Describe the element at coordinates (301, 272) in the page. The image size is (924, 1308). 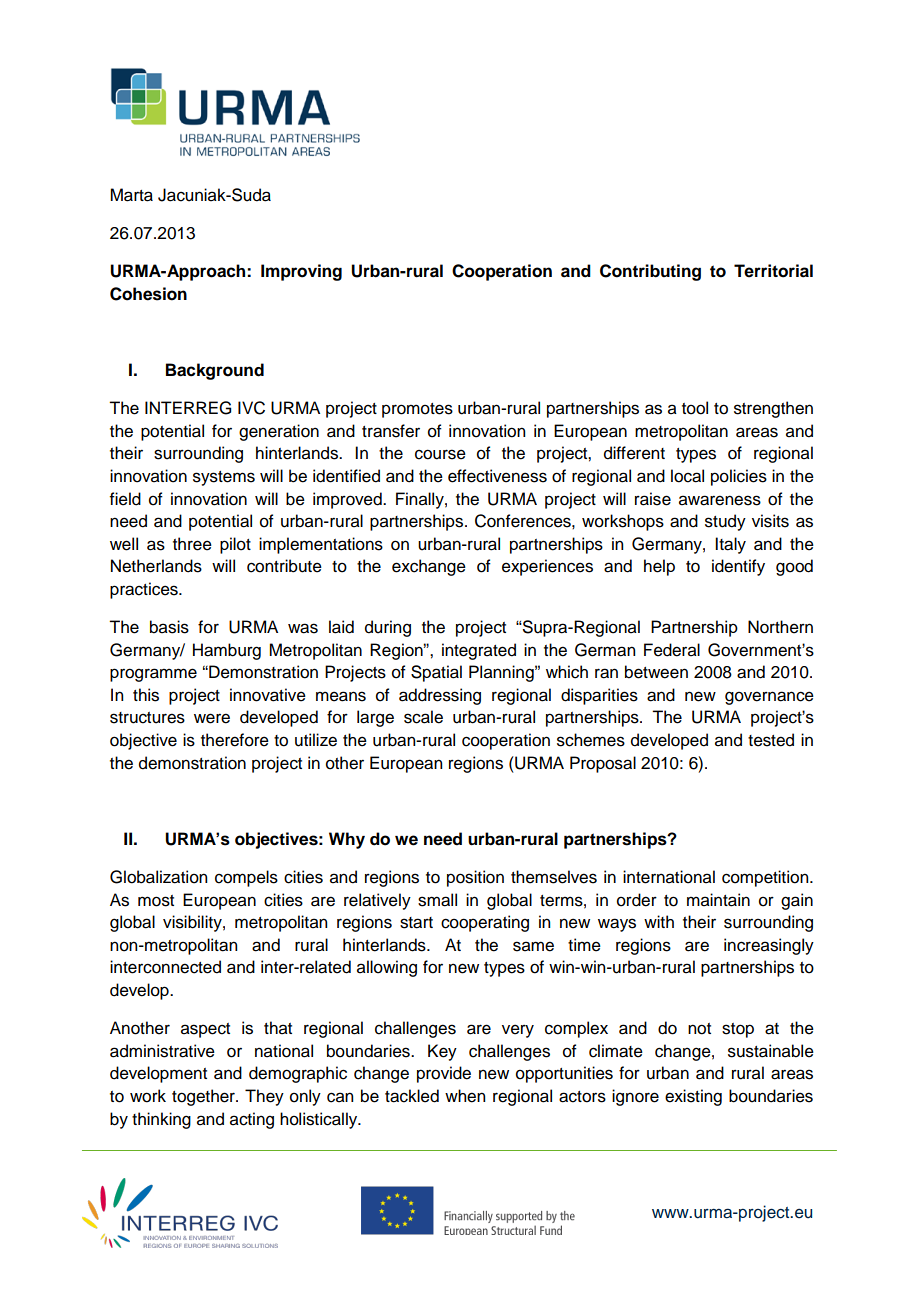
I see `Improving` at that location.
